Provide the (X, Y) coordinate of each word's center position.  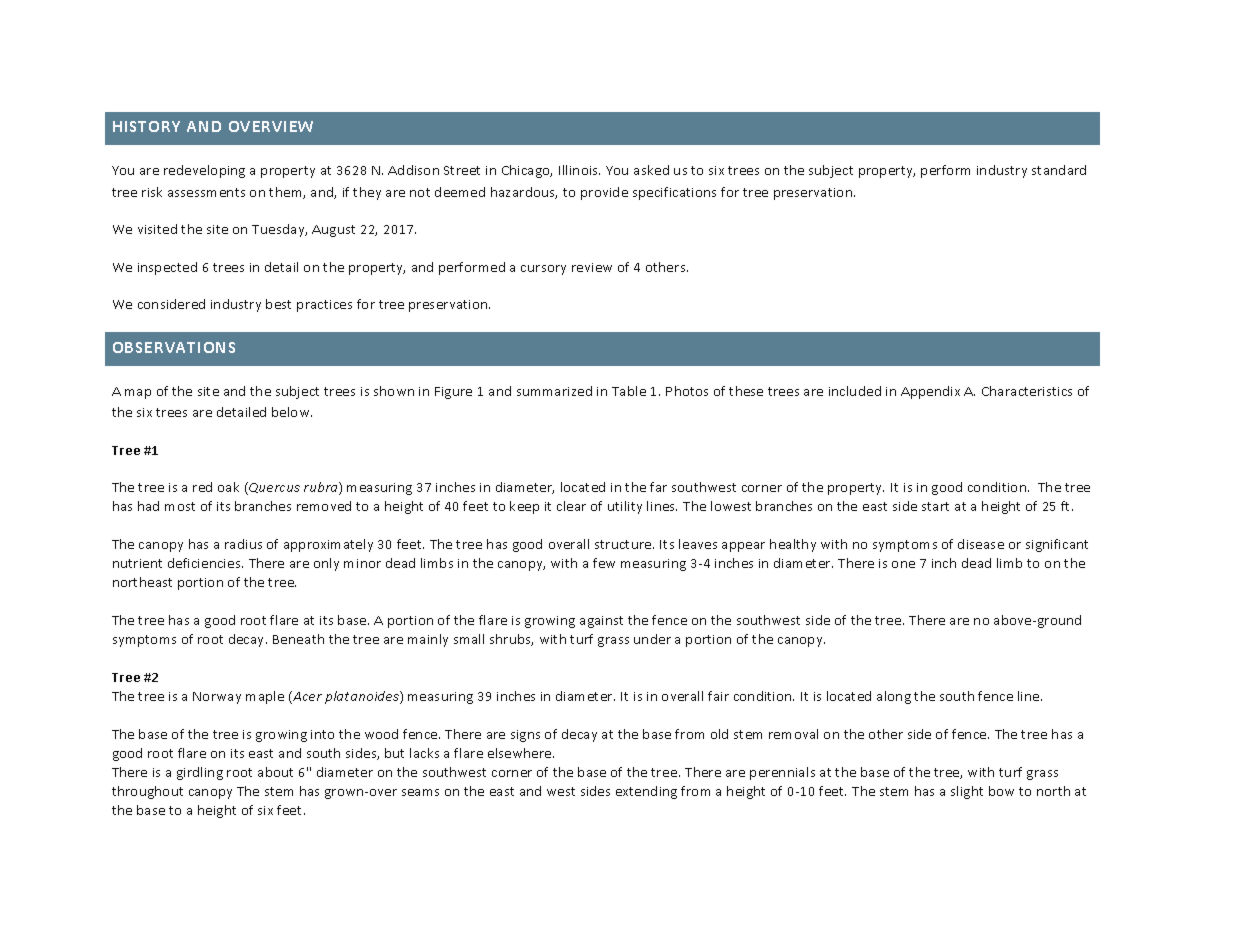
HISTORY (146, 126)
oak (228, 487)
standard (1059, 170)
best (278, 304)
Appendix (930, 392)
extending (646, 792)
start (935, 506)
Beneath (298, 639)
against (601, 622)
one (903, 564)
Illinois (579, 170)
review (592, 267)
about (275, 772)
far (658, 487)
